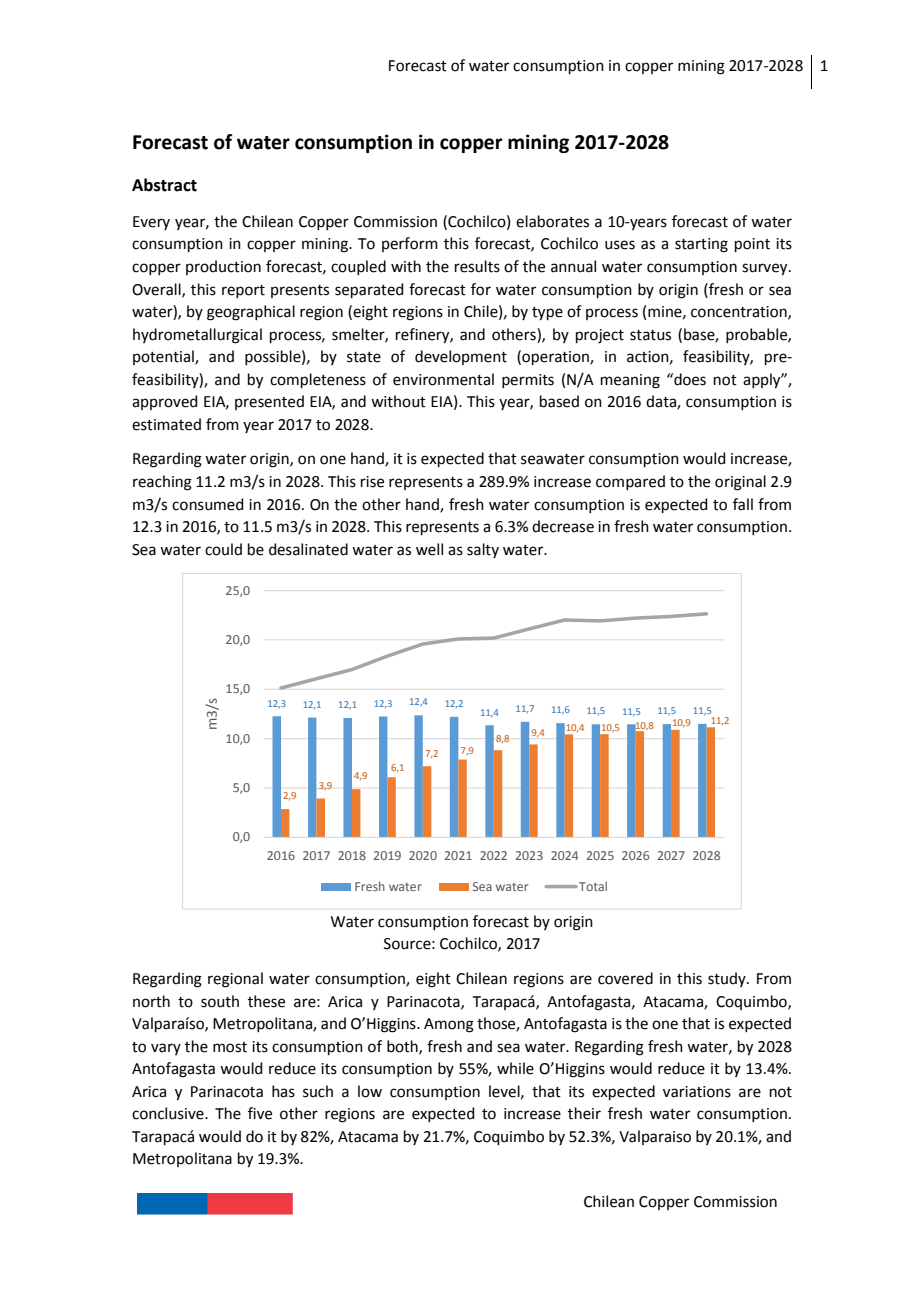  Describe the element at coordinates (701, 245) in the image. I see `starting` at that location.
